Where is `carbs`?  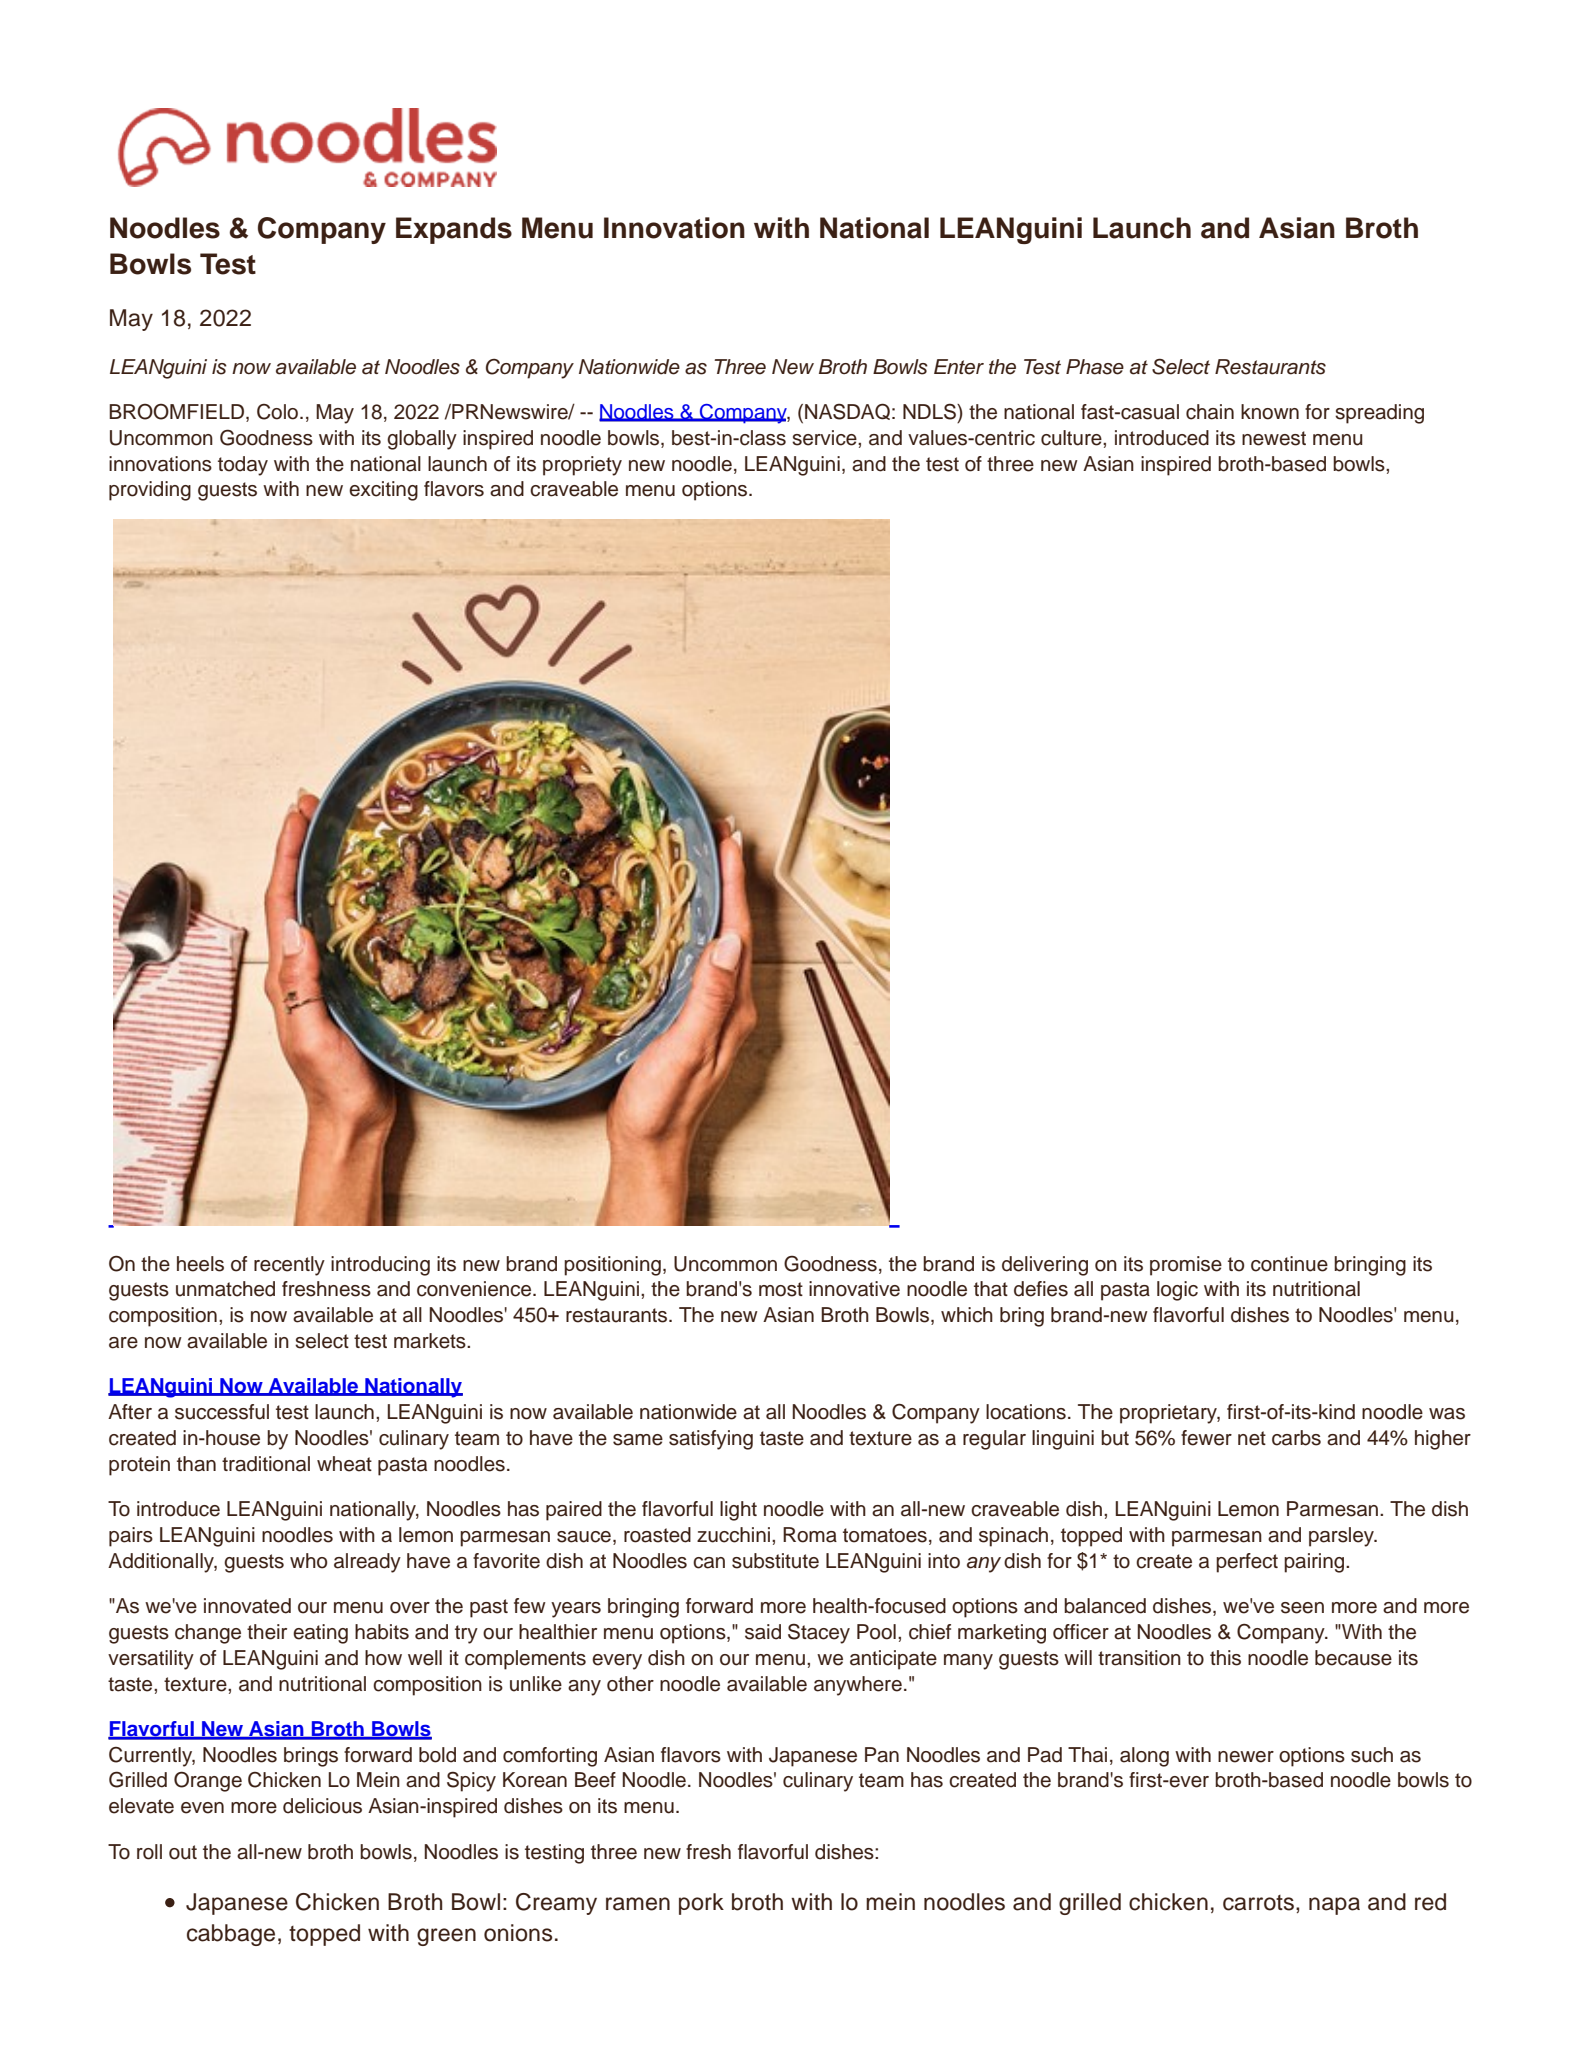
carbs is located at coordinates (1296, 1438).
